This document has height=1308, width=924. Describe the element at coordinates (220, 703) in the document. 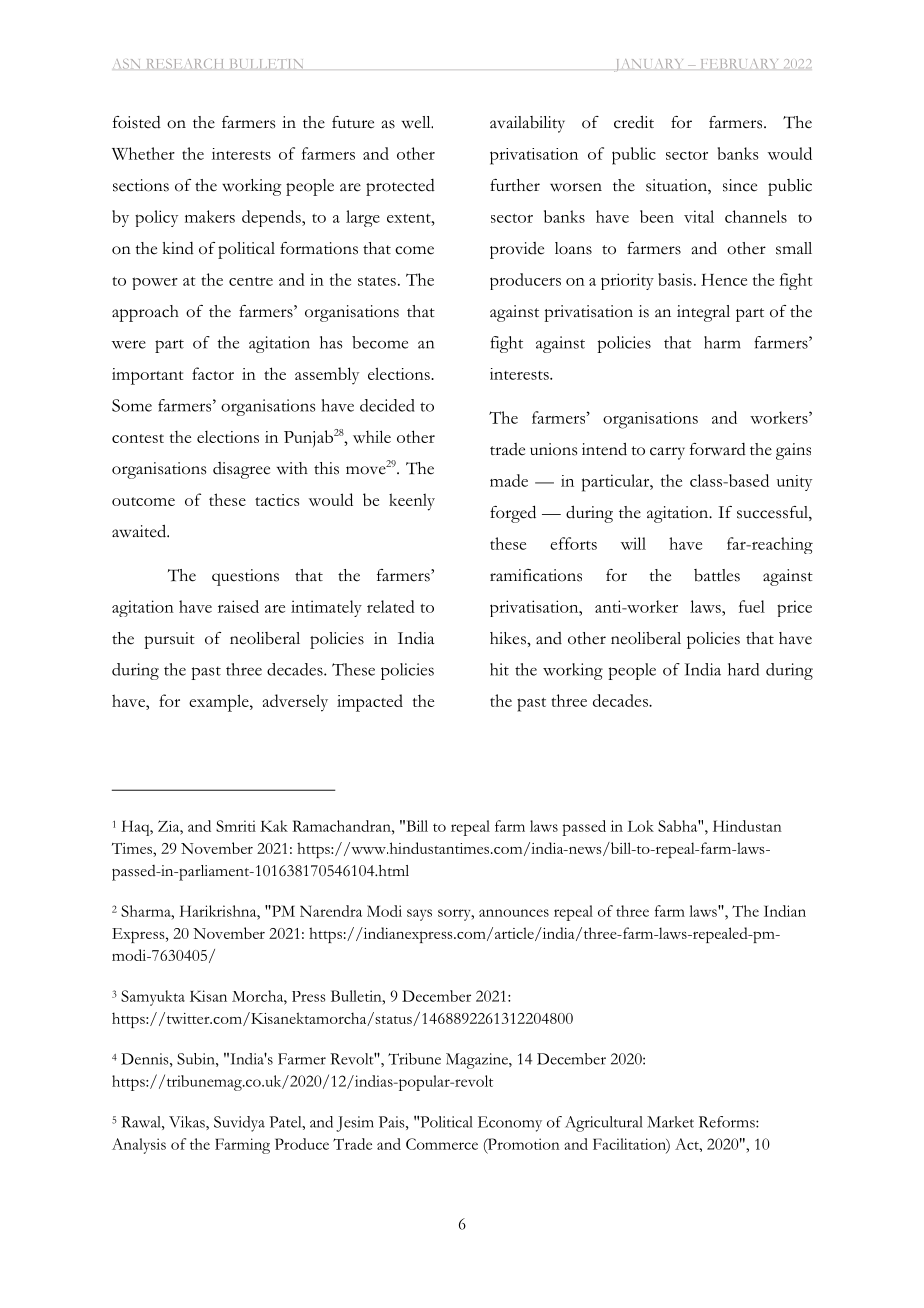

I see `example` at that location.
